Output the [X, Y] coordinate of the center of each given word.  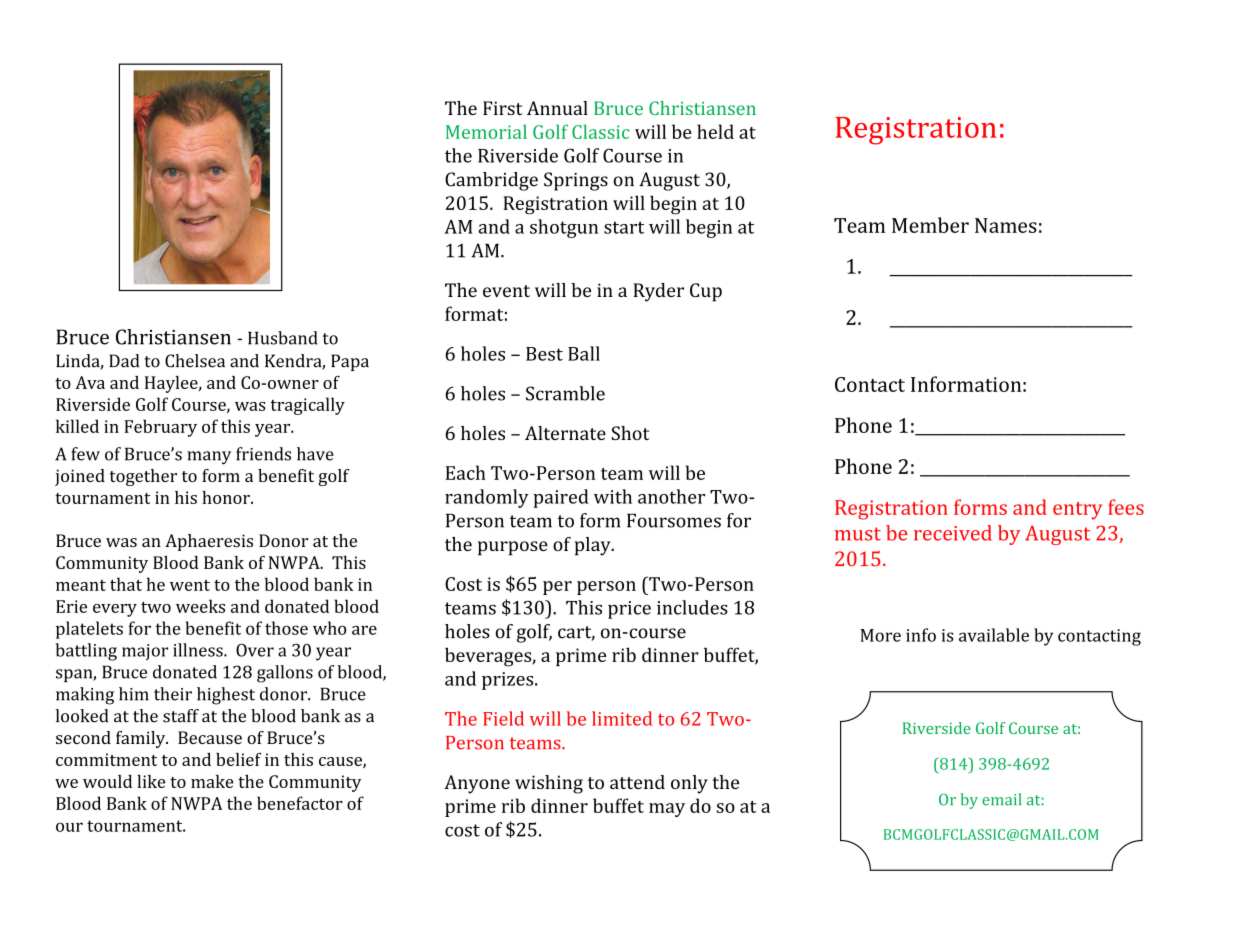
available [994, 635]
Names [1006, 225]
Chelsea [195, 361]
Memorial [486, 131]
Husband [282, 338]
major [145, 652]
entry [1077, 511]
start [624, 227]
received [953, 533]
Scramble [565, 393]
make [212, 781]
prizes [509, 681]
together [143, 477]
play [594, 546]
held [715, 131]
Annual [557, 108]
